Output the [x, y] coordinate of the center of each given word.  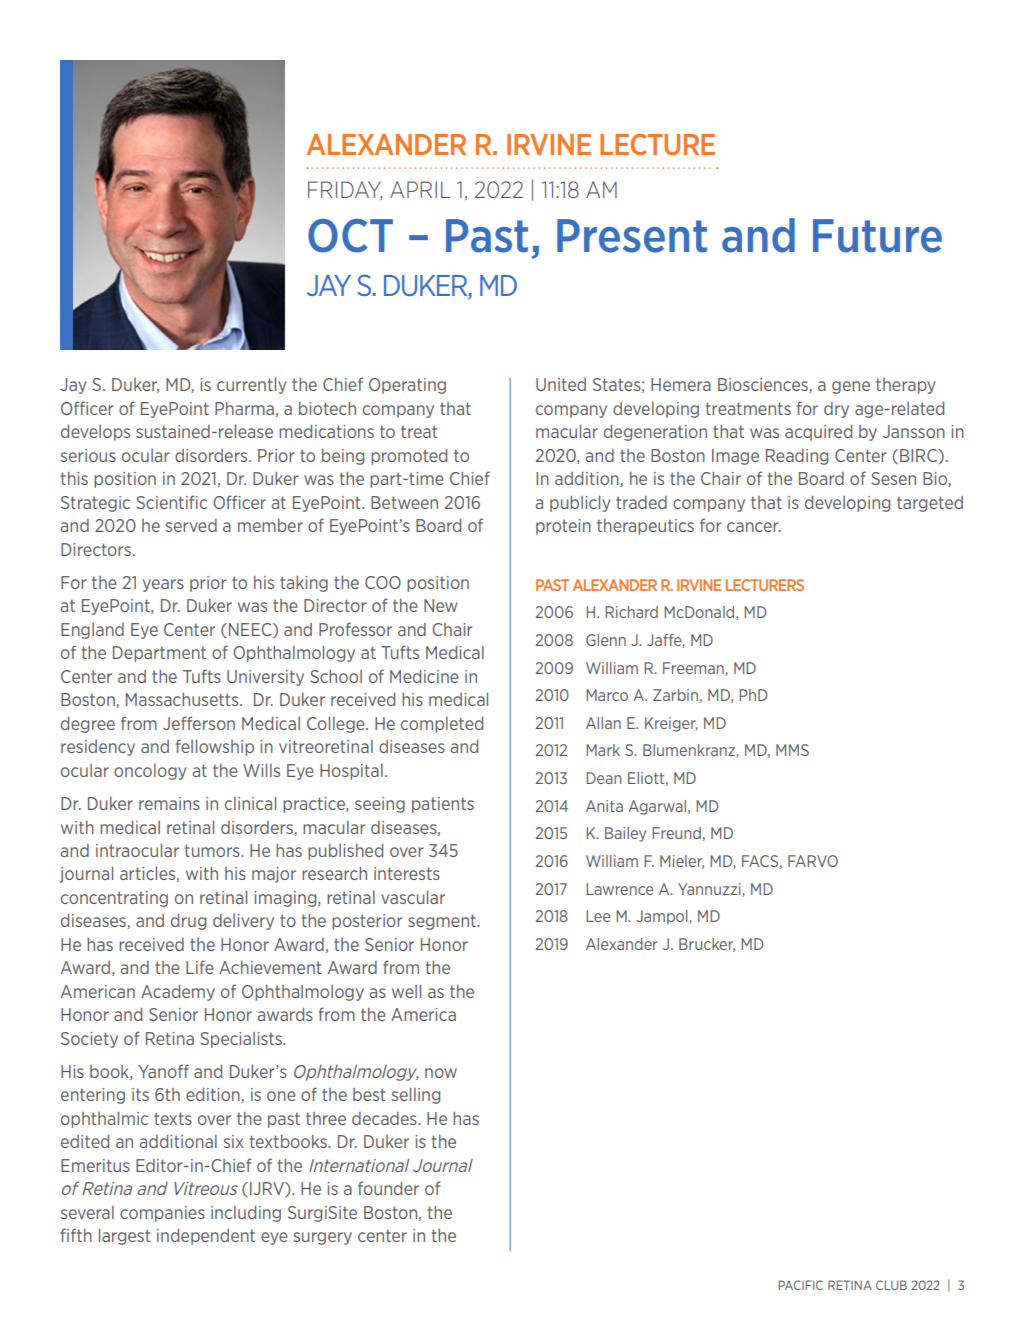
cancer [754, 527]
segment [443, 922]
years [163, 585]
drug [188, 922]
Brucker [707, 945]
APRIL [420, 189]
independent [206, 1237]
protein [563, 527]
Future [877, 236]
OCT [350, 236]
